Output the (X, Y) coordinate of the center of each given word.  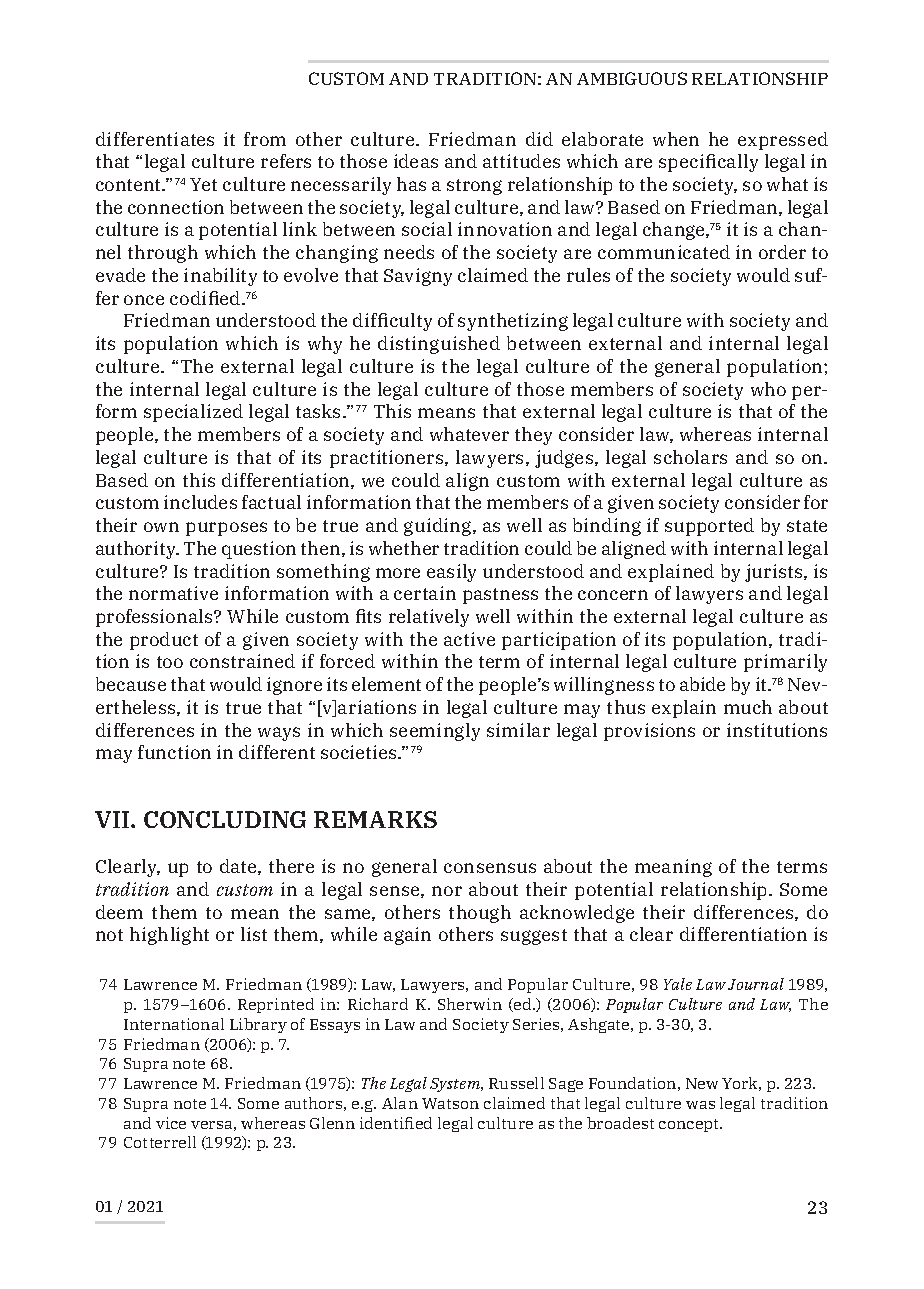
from (265, 139)
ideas (416, 161)
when (676, 139)
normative (173, 593)
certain (425, 593)
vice (171, 1123)
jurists (775, 573)
